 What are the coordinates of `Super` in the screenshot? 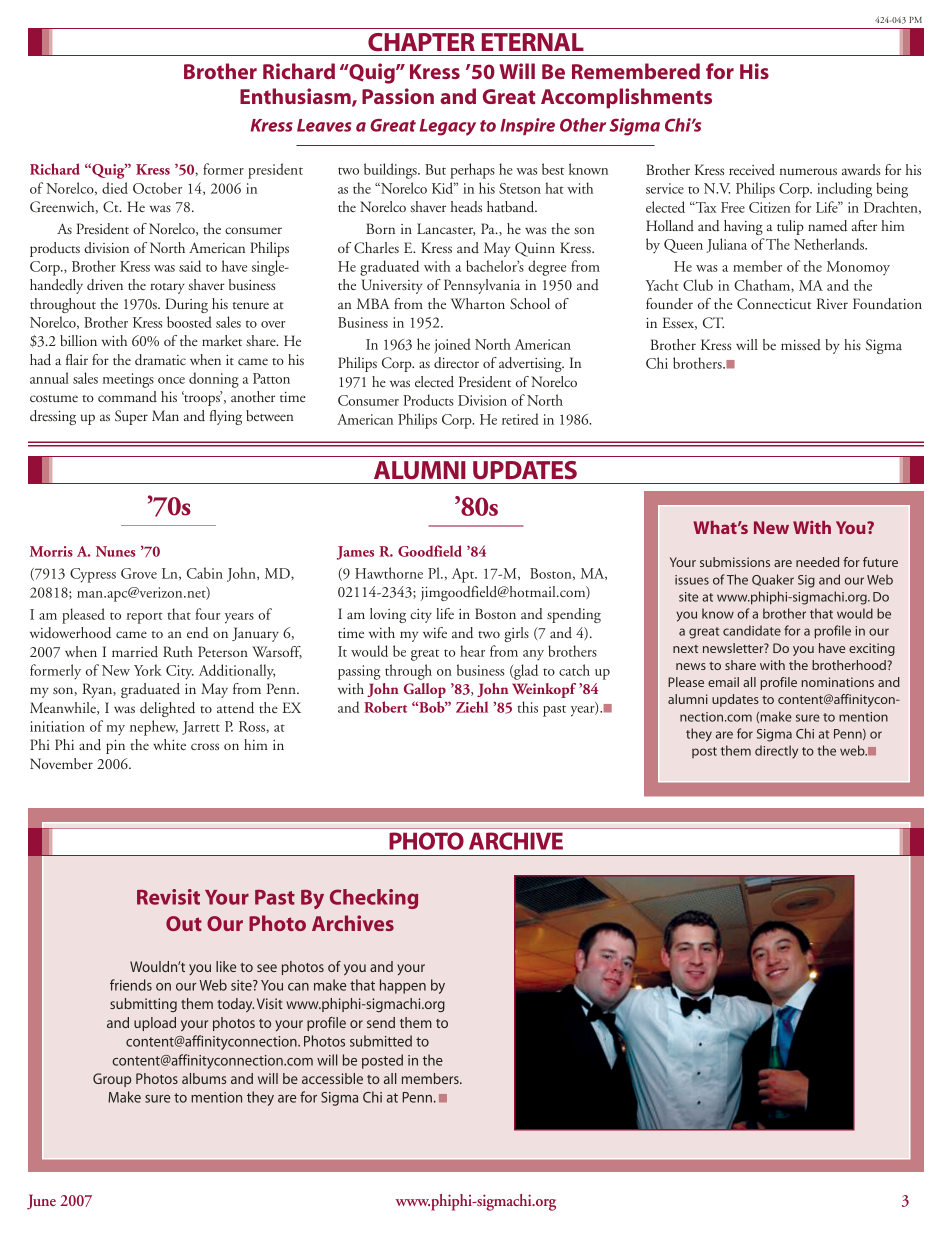 It's located at (131, 417).
